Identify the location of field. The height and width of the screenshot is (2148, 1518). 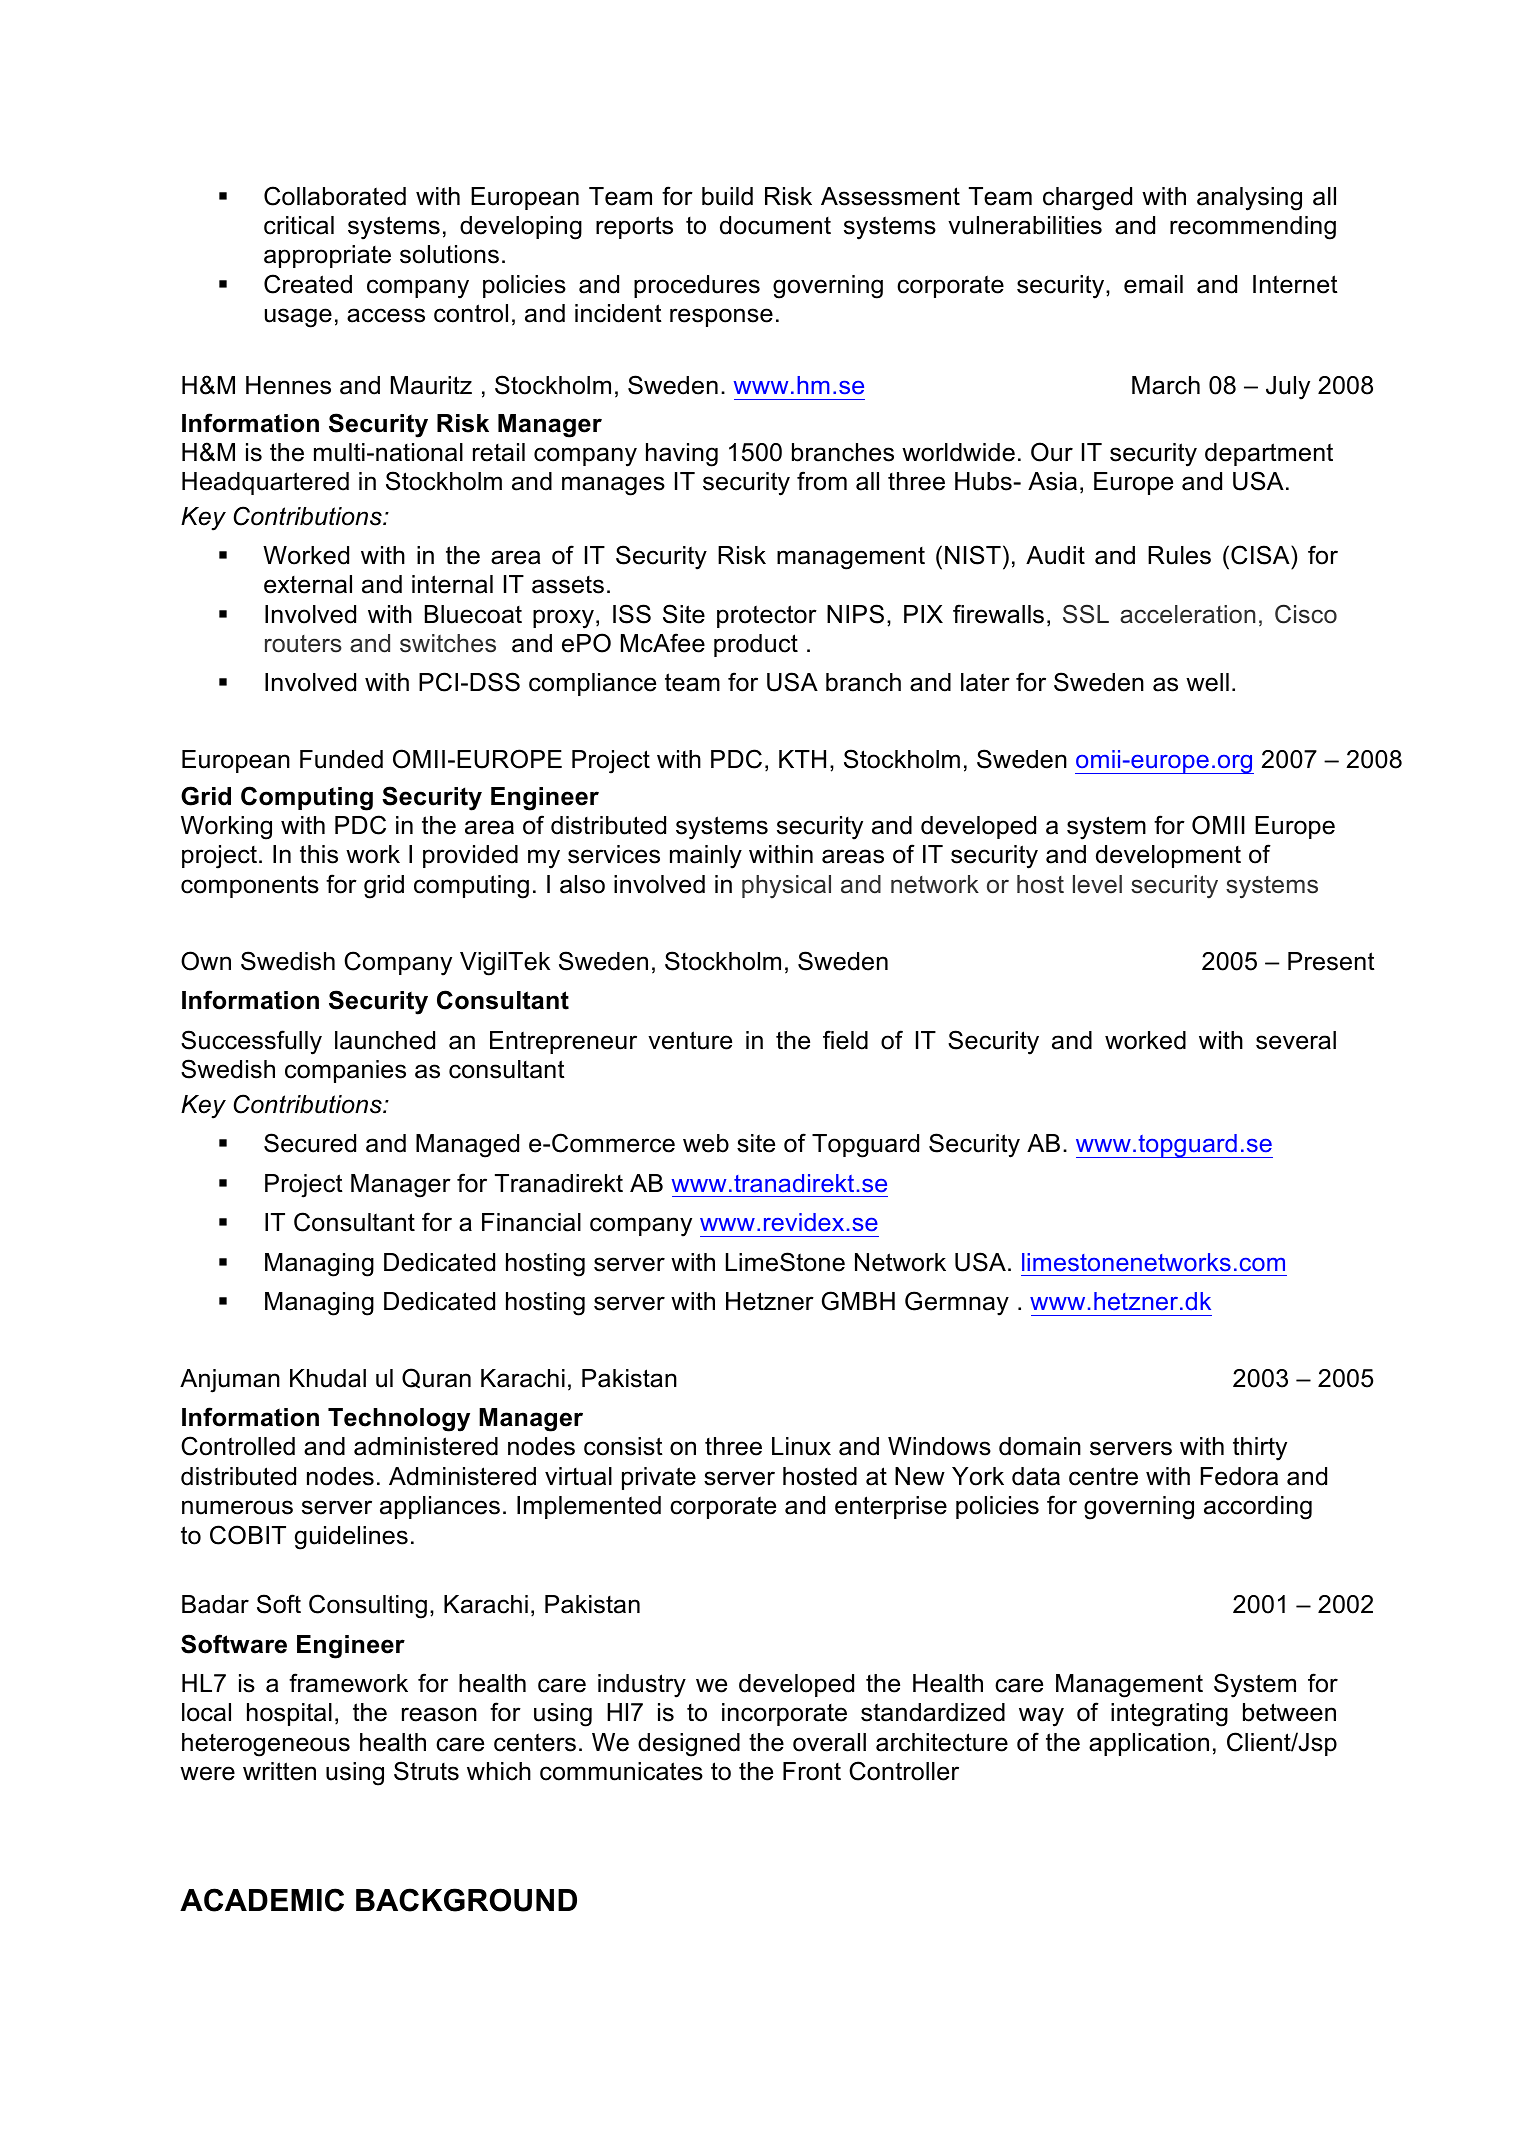
(845, 1040).
